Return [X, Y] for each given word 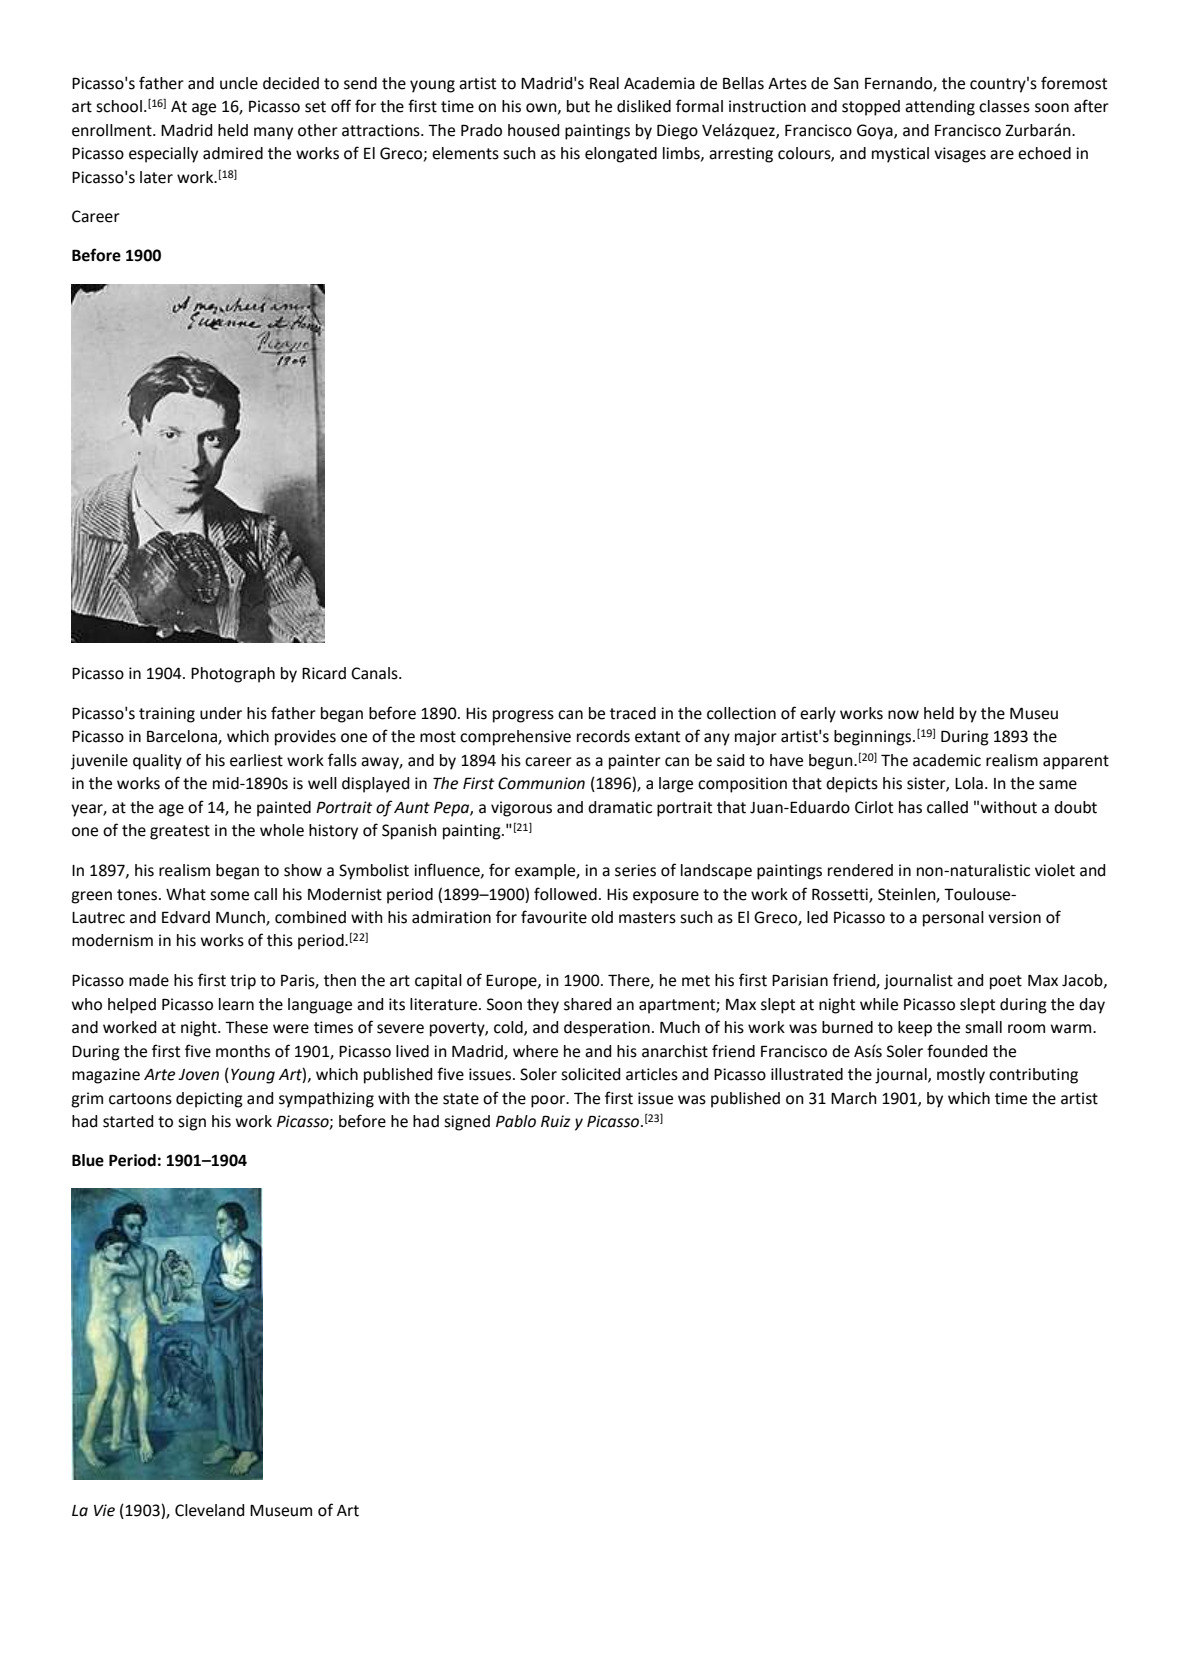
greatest [180, 832]
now [903, 715]
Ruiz [556, 1121]
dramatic [620, 807]
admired [233, 153]
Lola [969, 783]
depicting [209, 1100]
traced [633, 713]
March [854, 1098]
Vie [104, 1510]
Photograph [233, 675]
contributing [1033, 1076]
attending [940, 108]
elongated [621, 155]
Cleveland [209, 1510]
